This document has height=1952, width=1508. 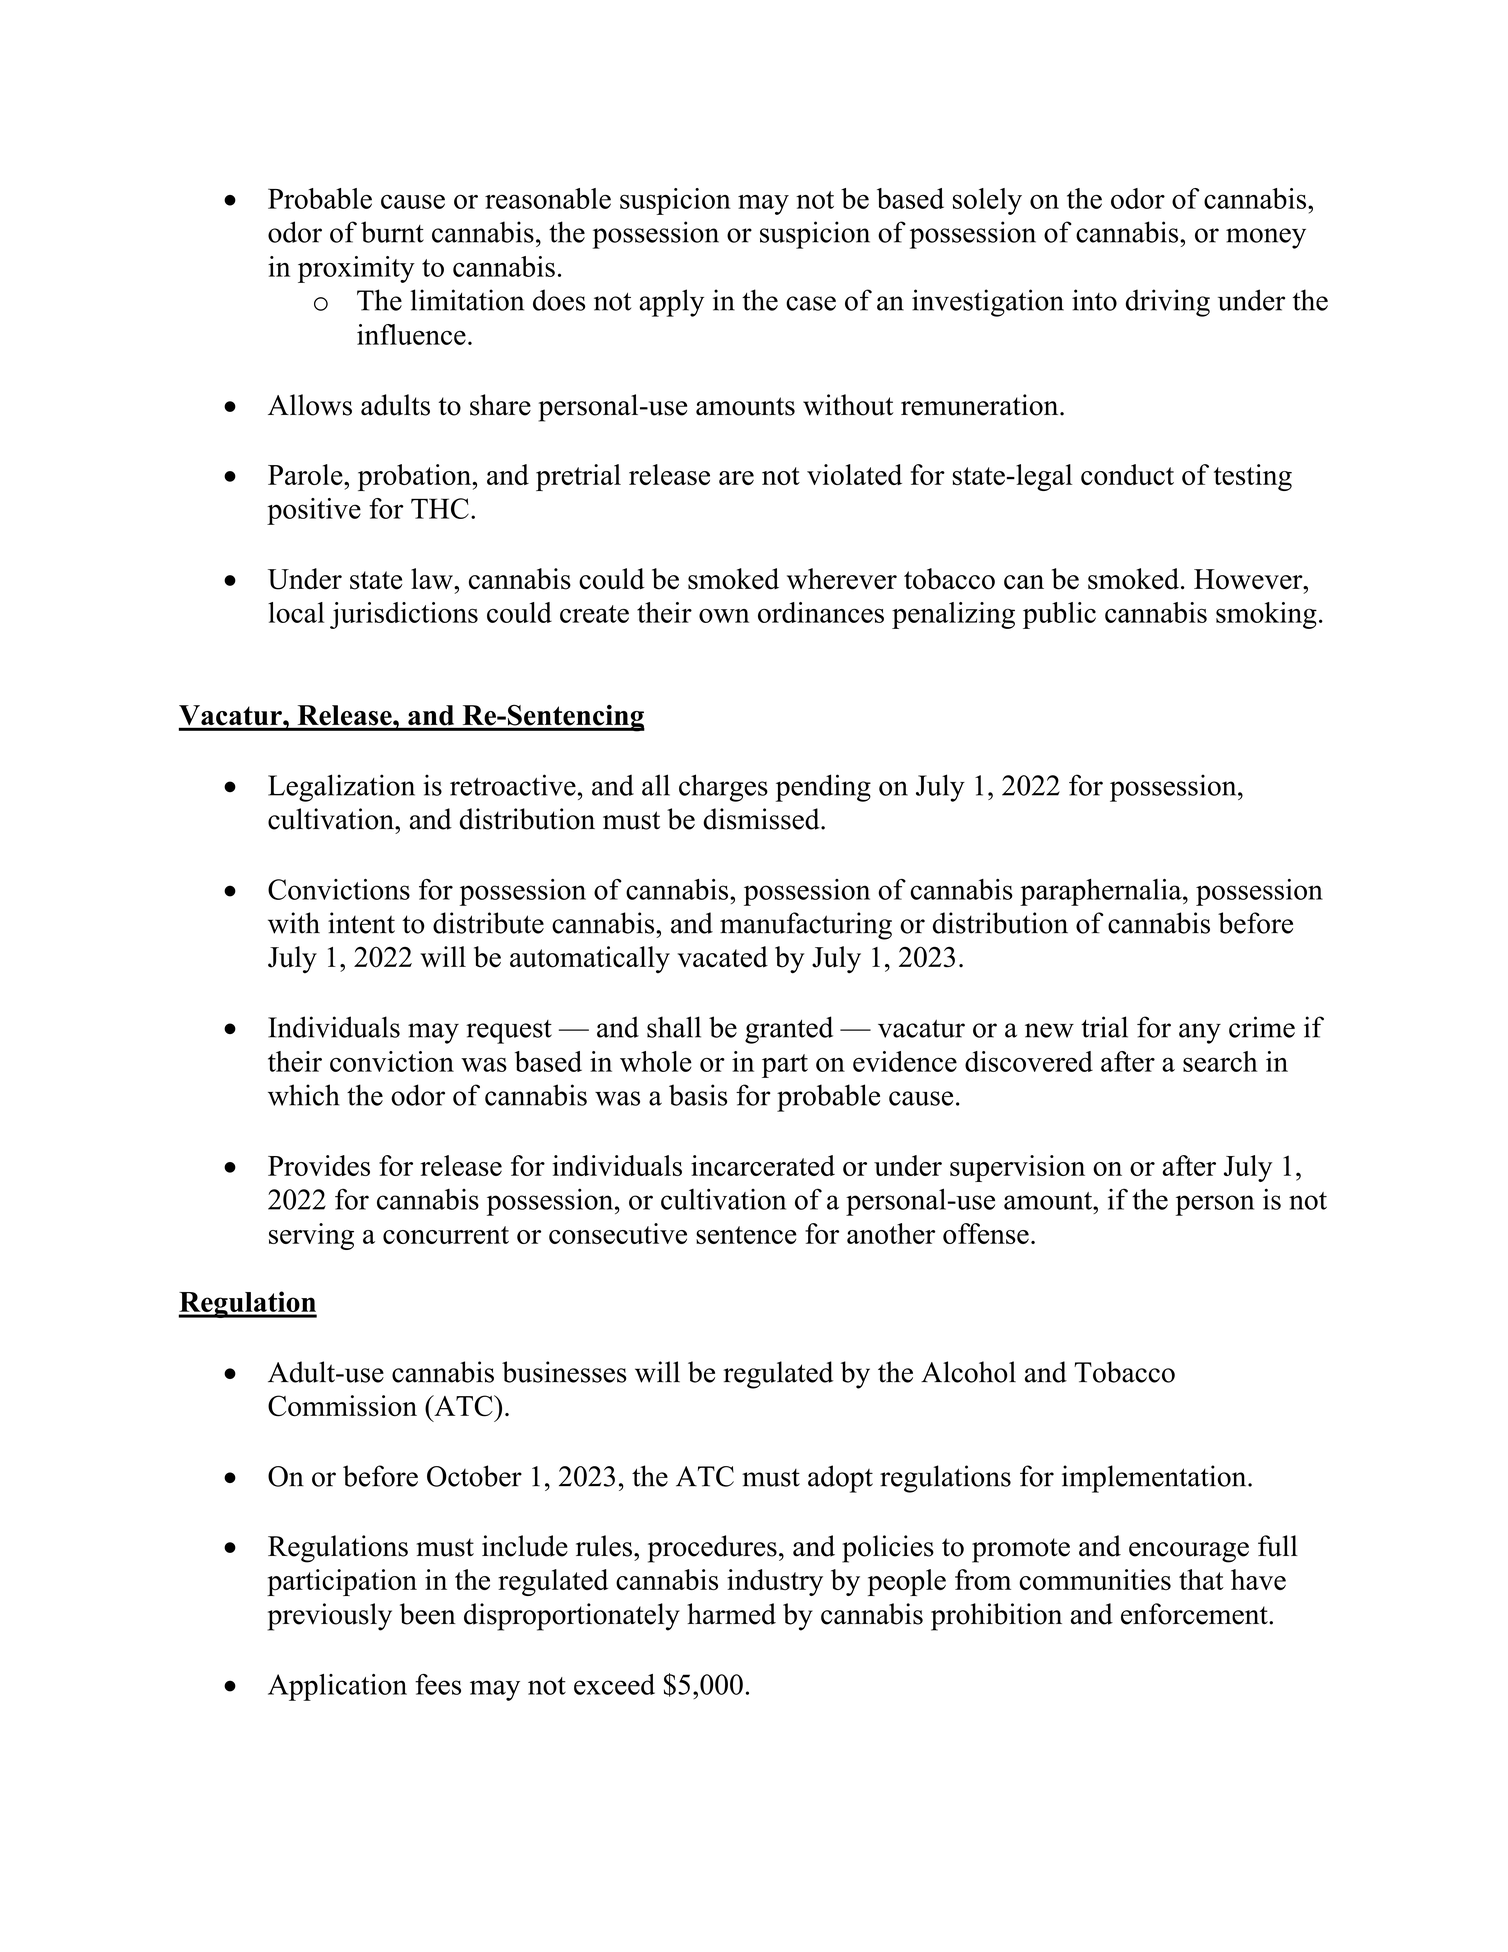 What do you see at coordinates (1200, 1033) in the document?
I see `any` at bounding box center [1200, 1033].
